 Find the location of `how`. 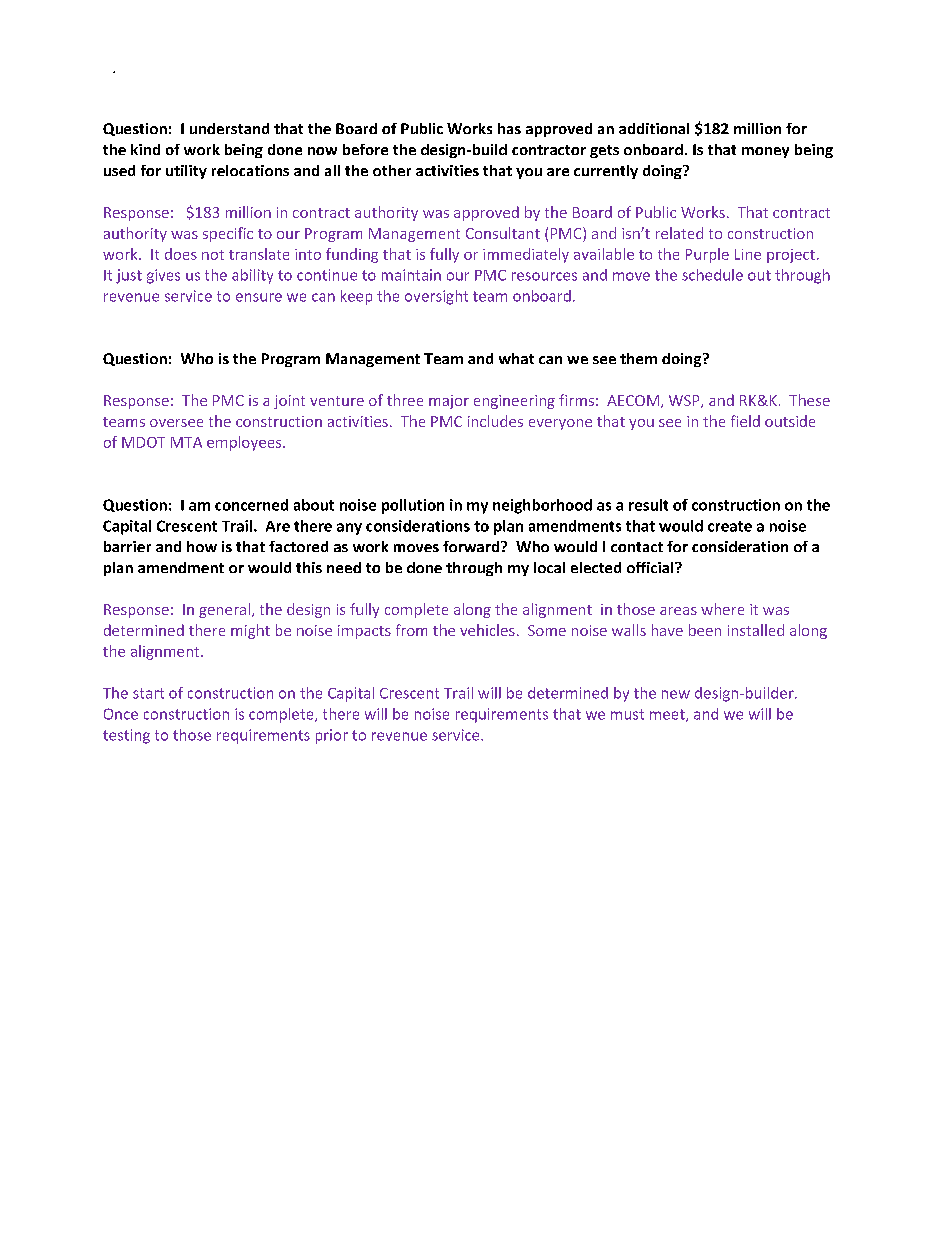

how is located at coordinates (202, 546).
